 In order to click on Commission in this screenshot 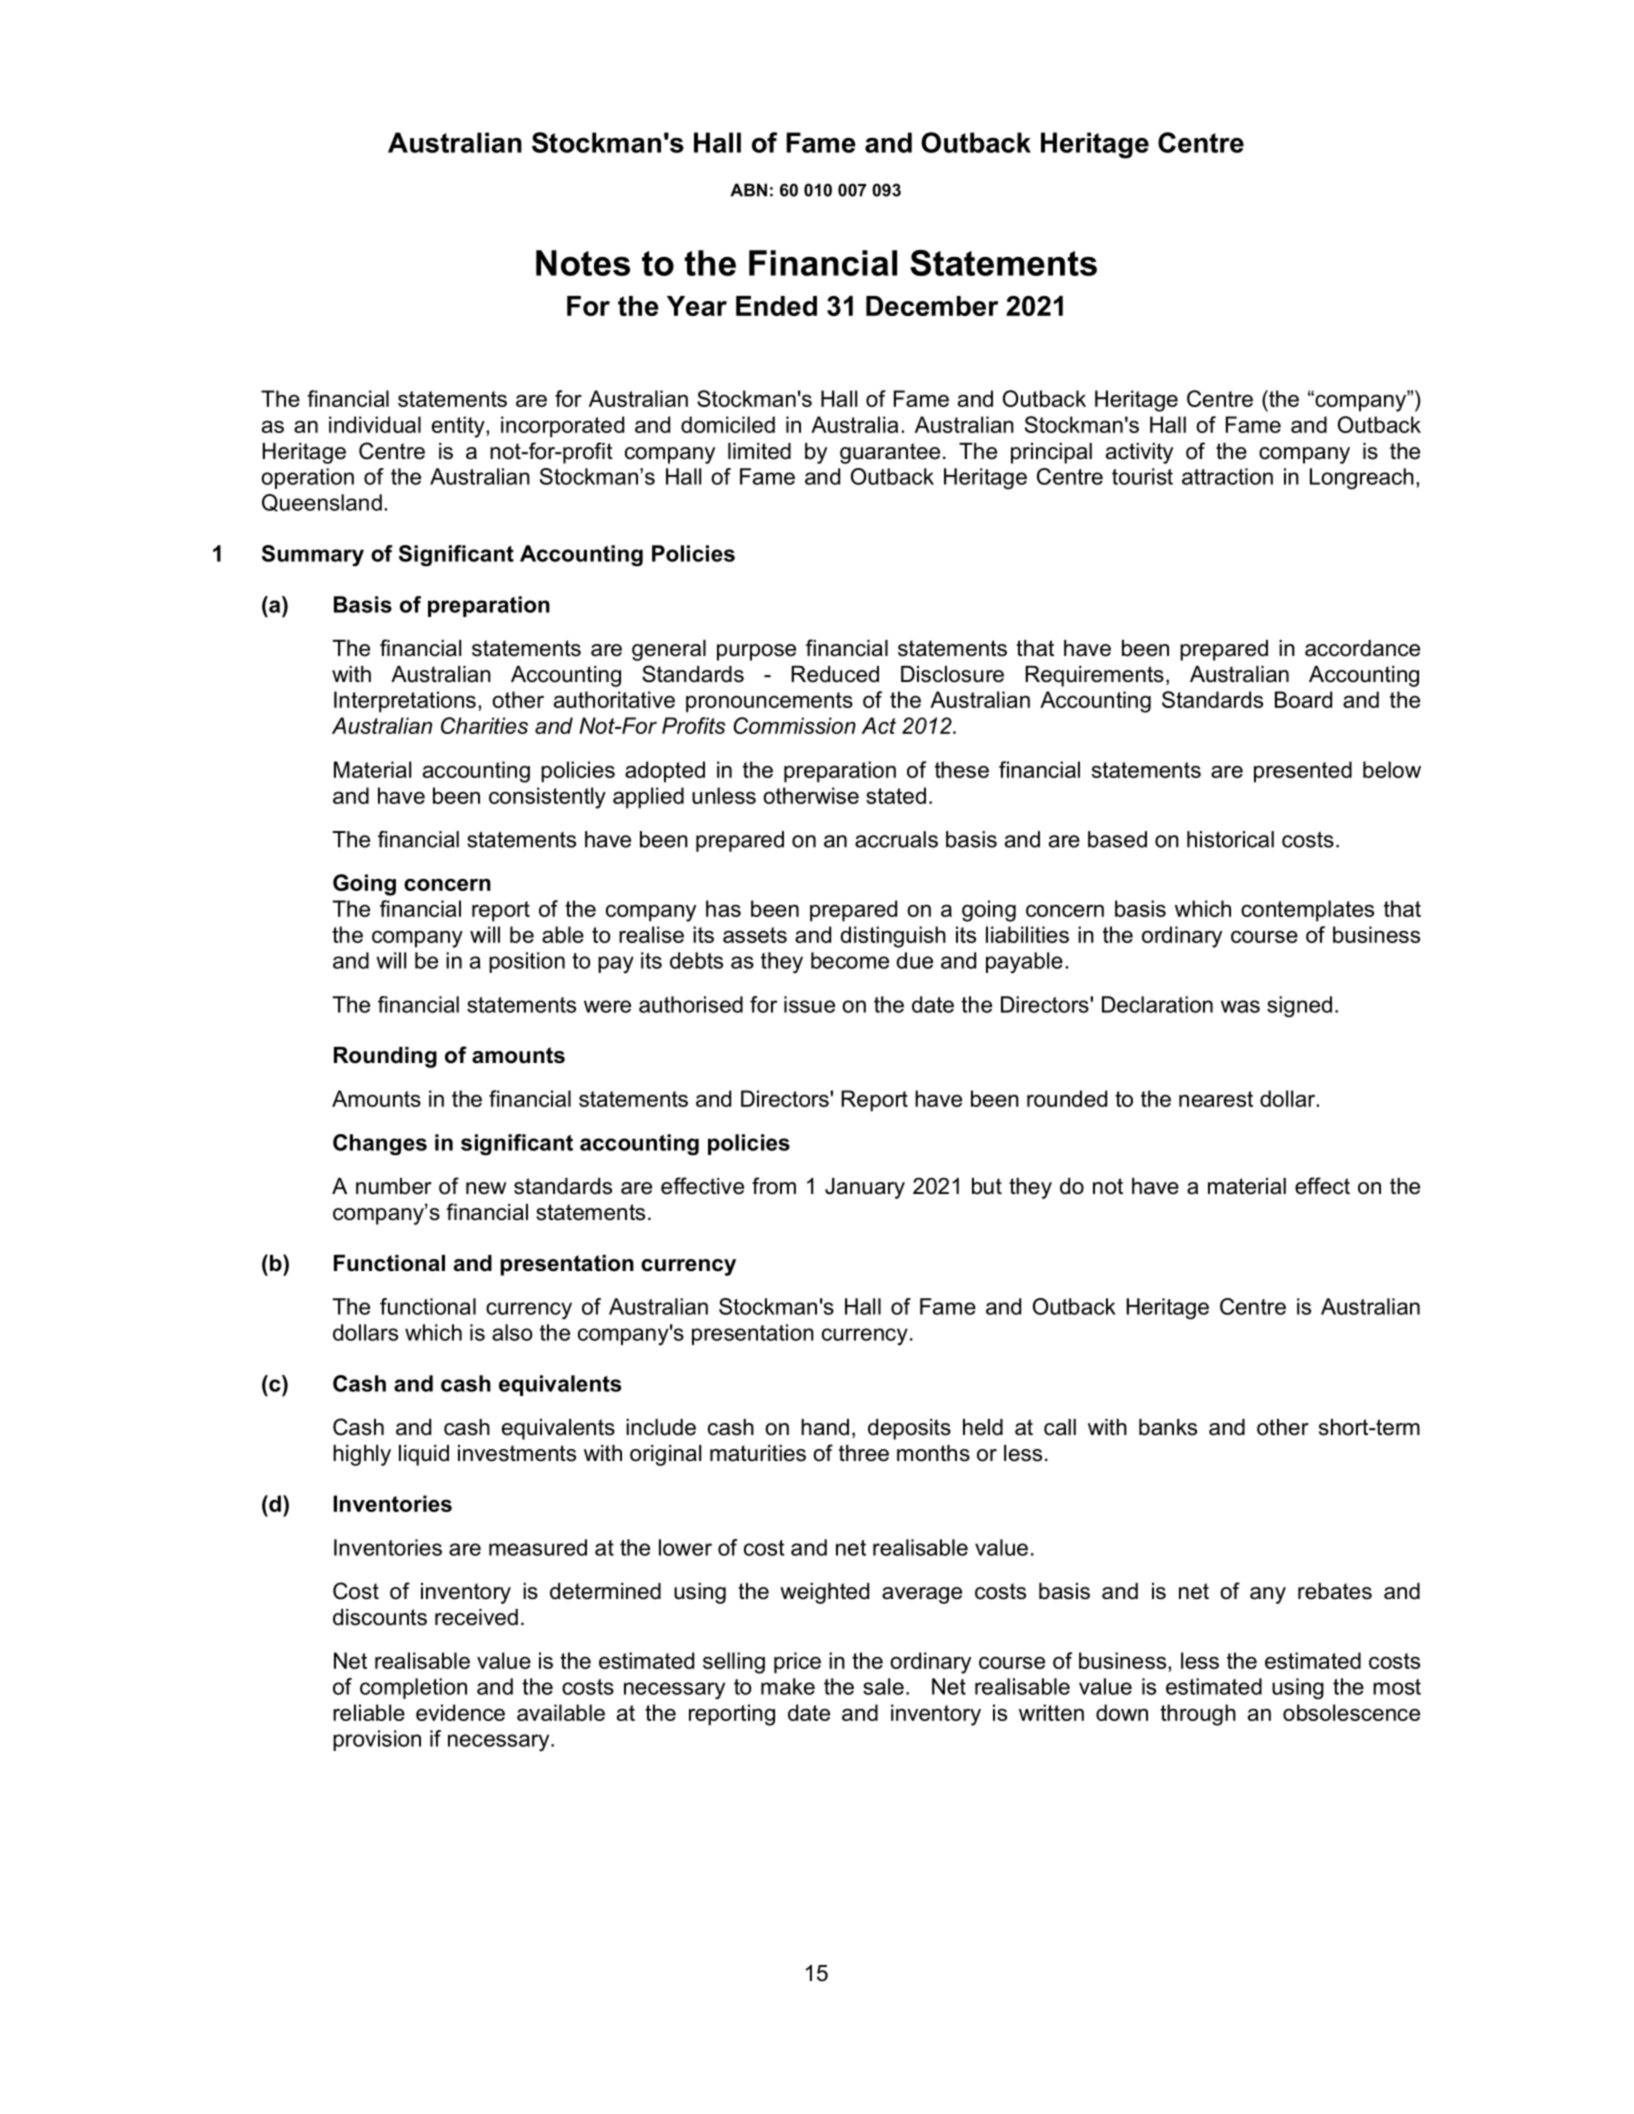, I will do `click(795, 725)`.
